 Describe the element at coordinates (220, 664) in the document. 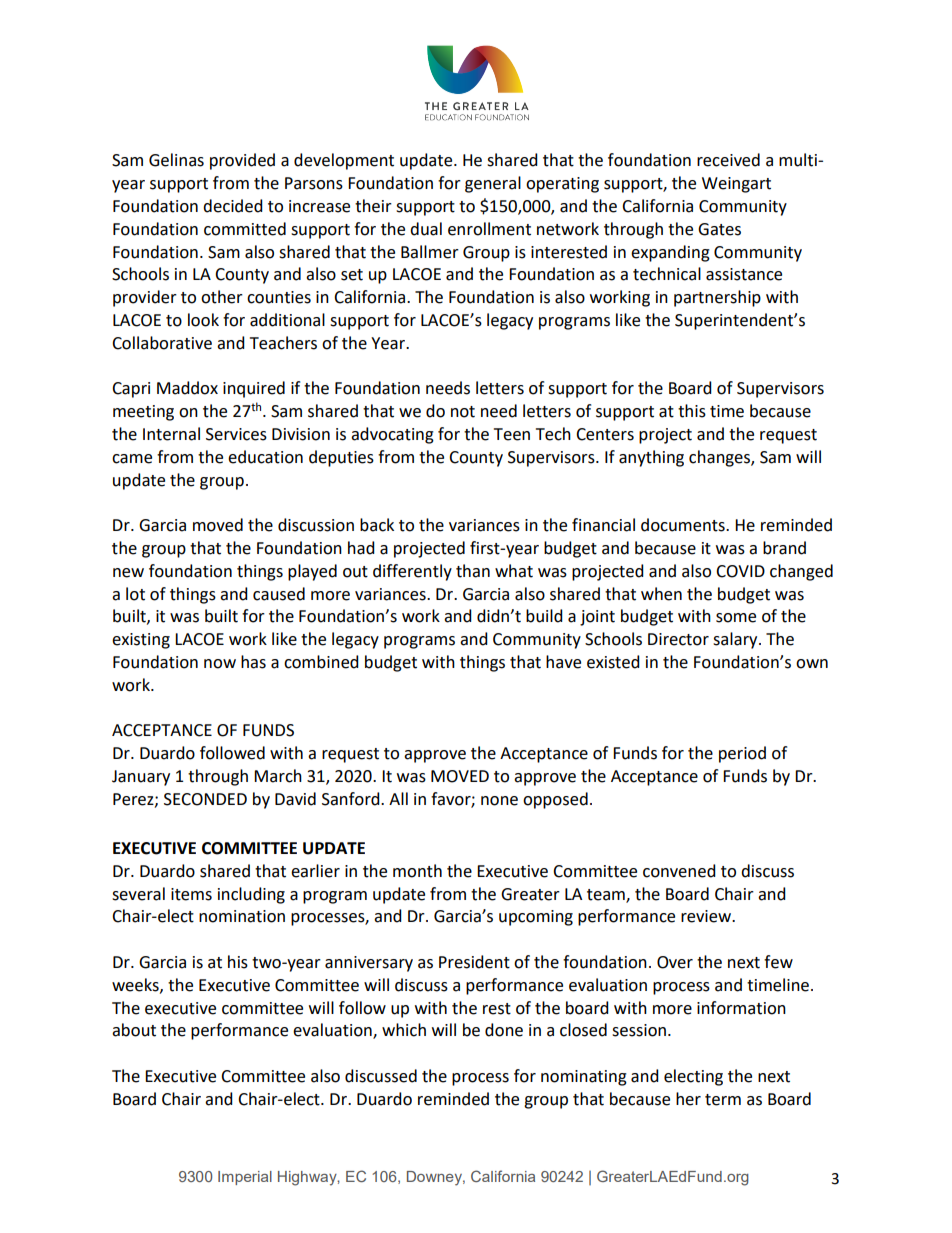

I see `now` at that location.
